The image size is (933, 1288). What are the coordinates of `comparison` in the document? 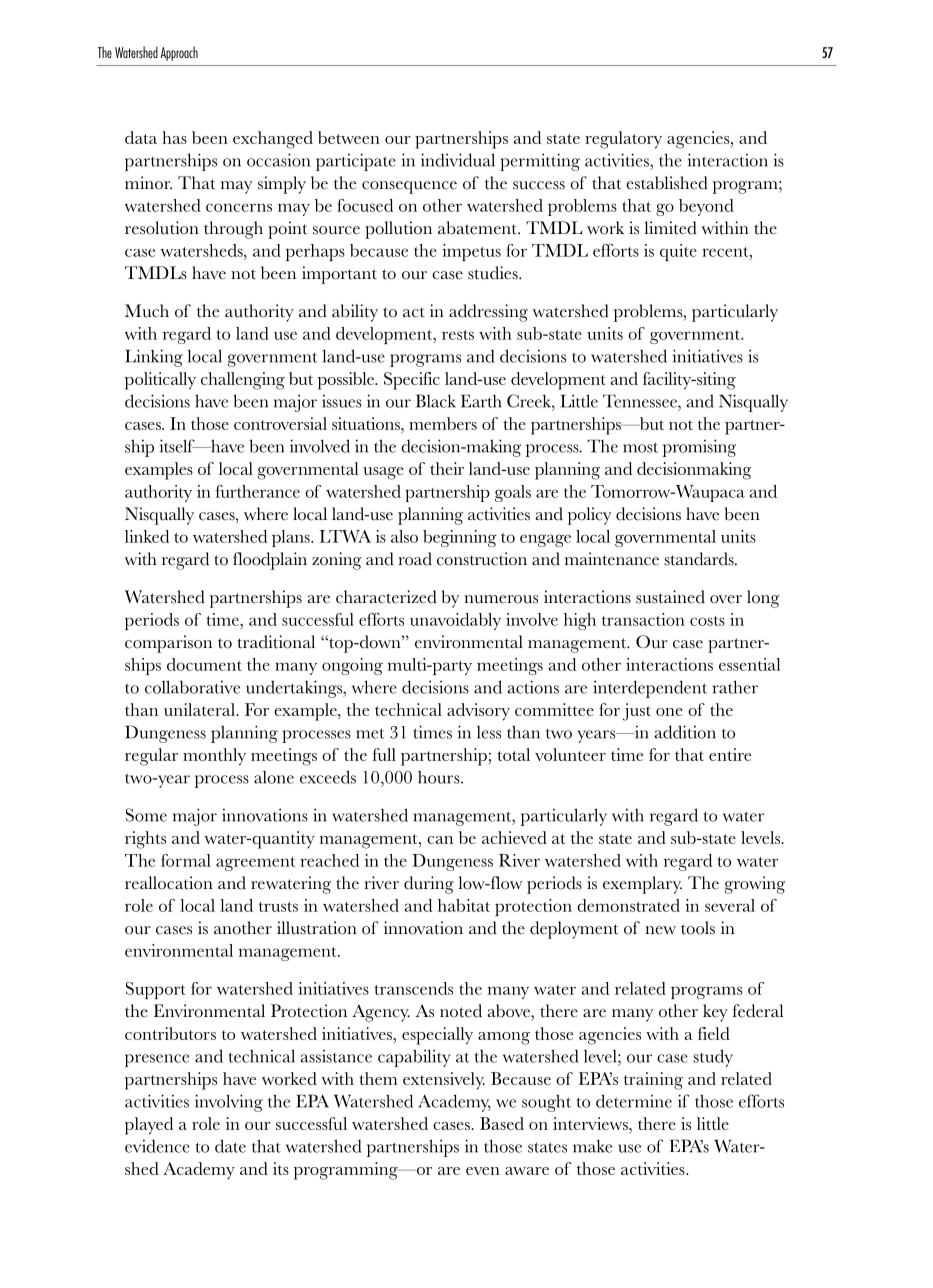 It's located at (168, 644).
